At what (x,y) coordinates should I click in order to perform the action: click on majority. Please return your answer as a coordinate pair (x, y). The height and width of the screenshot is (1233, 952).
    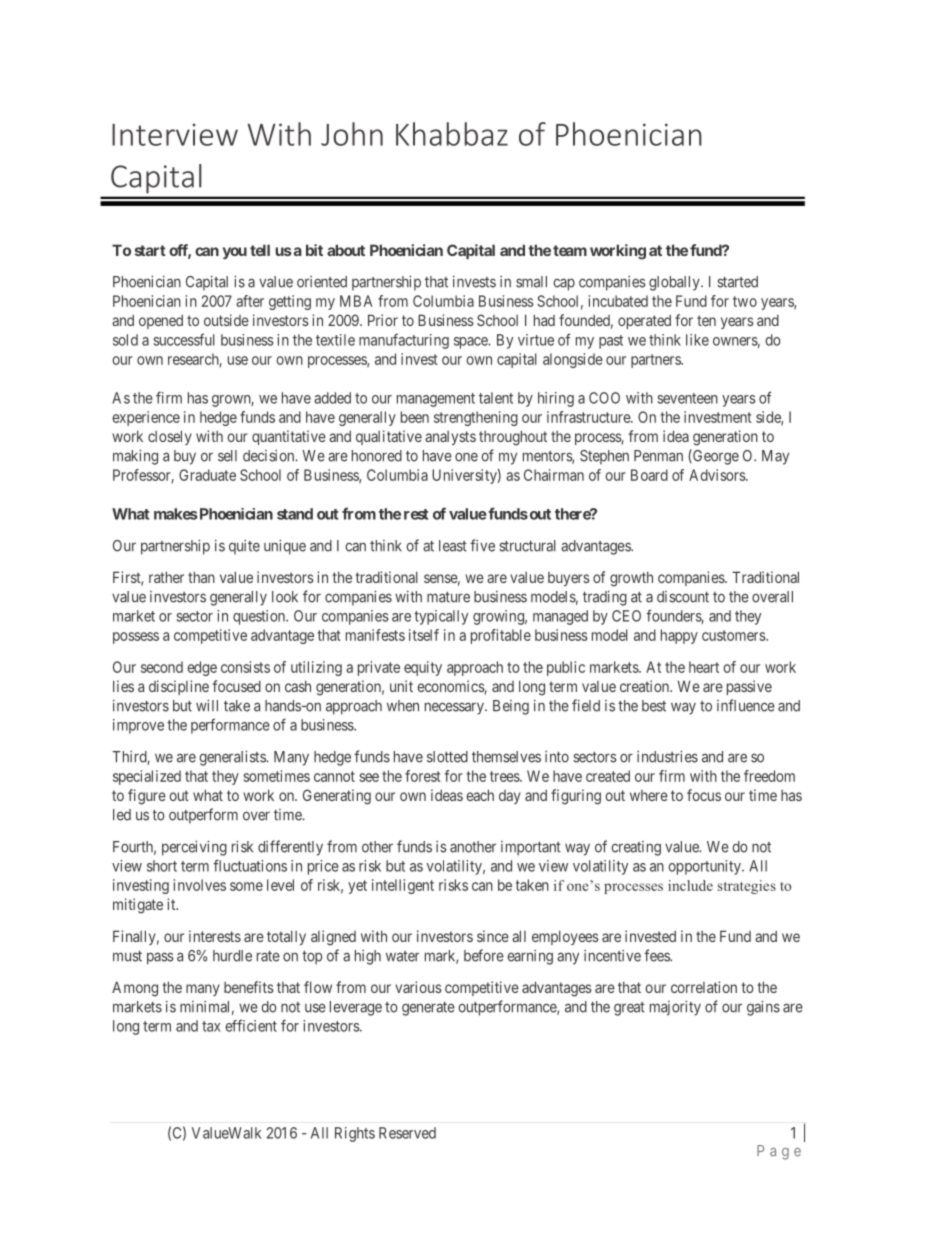
    Looking at the image, I should click on (675, 1008).
